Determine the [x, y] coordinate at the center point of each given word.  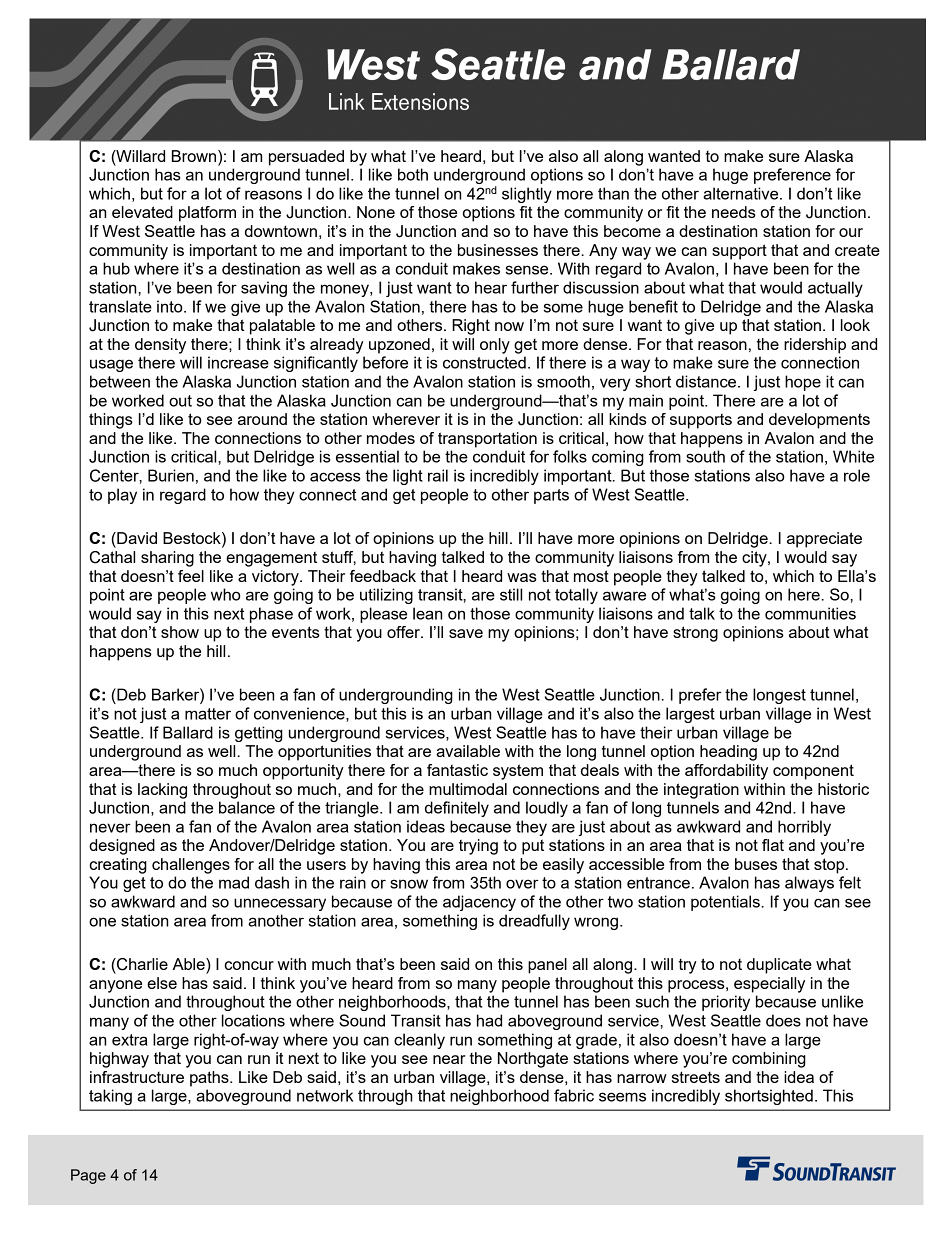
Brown [195, 156]
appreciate [824, 540]
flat [773, 845]
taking [110, 1097]
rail [438, 475]
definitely [457, 809]
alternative [742, 193]
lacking [162, 791]
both [413, 174]
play [122, 496]
